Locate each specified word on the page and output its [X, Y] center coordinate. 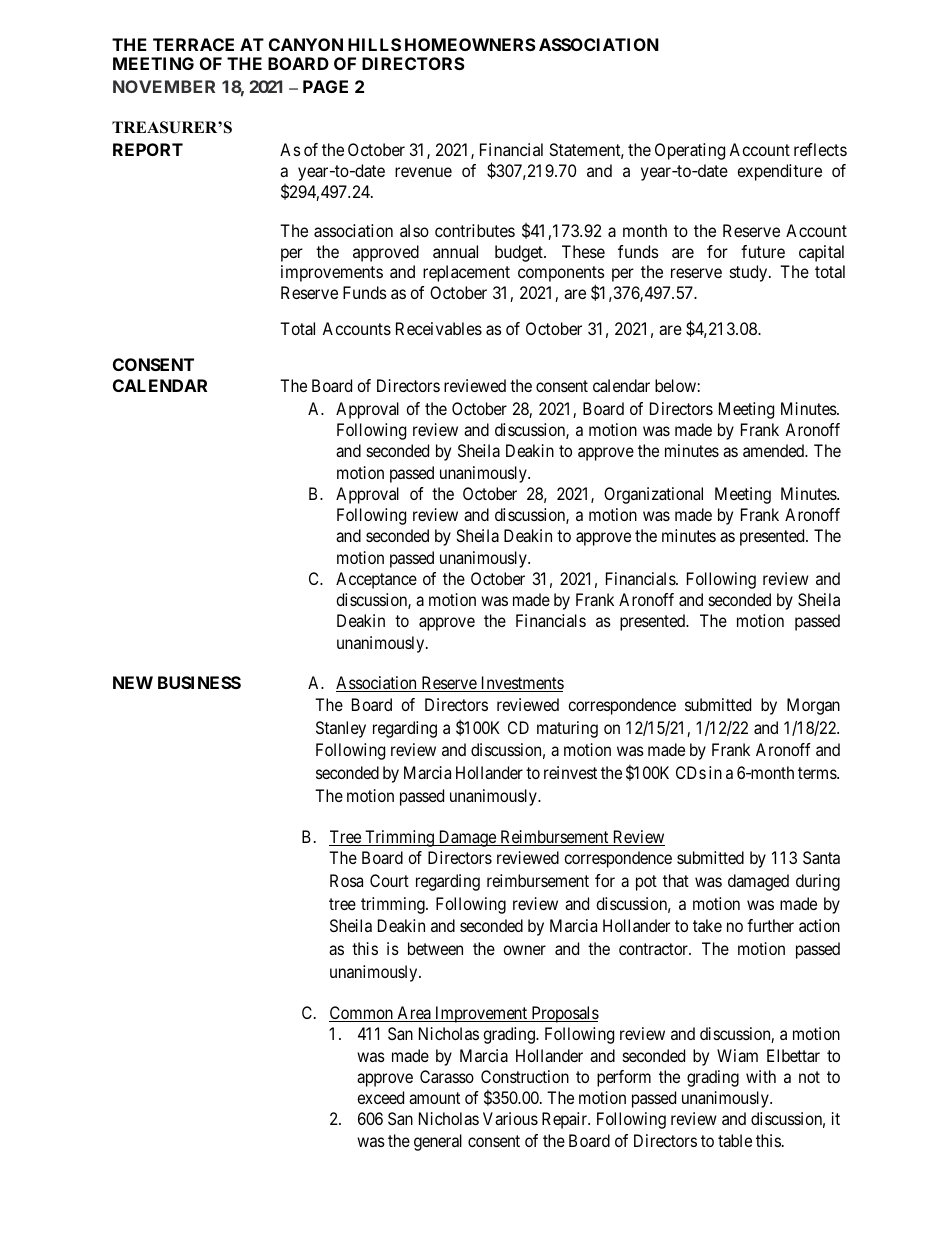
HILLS [374, 44]
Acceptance [376, 580]
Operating [690, 151]
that [676, 880]
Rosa [346, 880]
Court [389, 880]
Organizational [653, 495]
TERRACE [193, 44]
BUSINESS [199, 682]
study [750, 273]
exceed [380, 1097]
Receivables [439, 328]
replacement [466, 273]
